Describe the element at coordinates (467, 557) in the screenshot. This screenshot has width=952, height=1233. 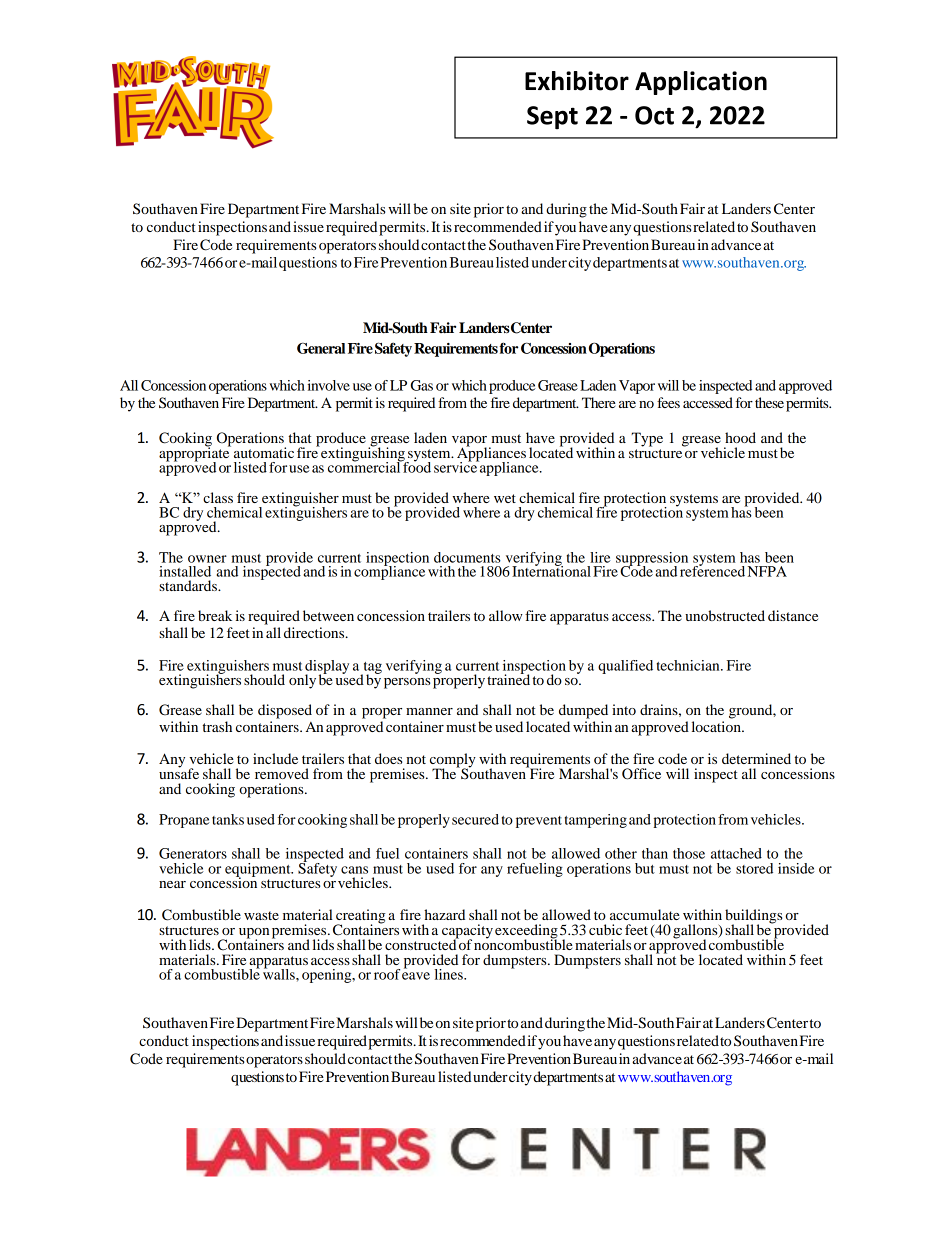
I see `documents` at that location.
